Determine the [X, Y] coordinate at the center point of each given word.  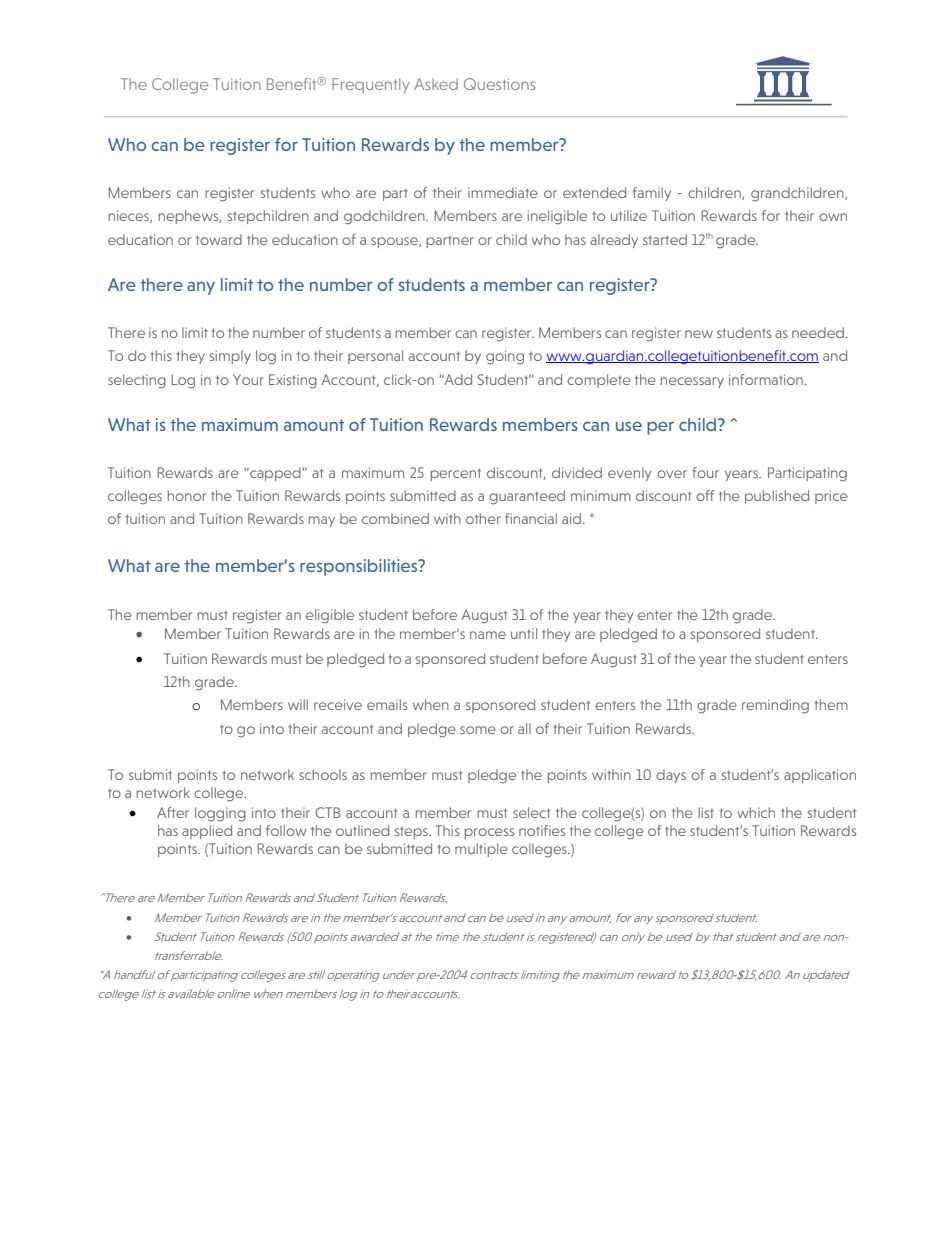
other [483, 518]
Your [248, 379]
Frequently [371, 86]
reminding [775, 706]
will [298, 704]
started [665, 239]
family [652, 194]
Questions [500, 84]
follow [286, 830]
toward [219, 239]
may [322, 521]
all [524, 728]
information [767, 379]
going [505, 357]
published [777, 497]
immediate [503, 192]
